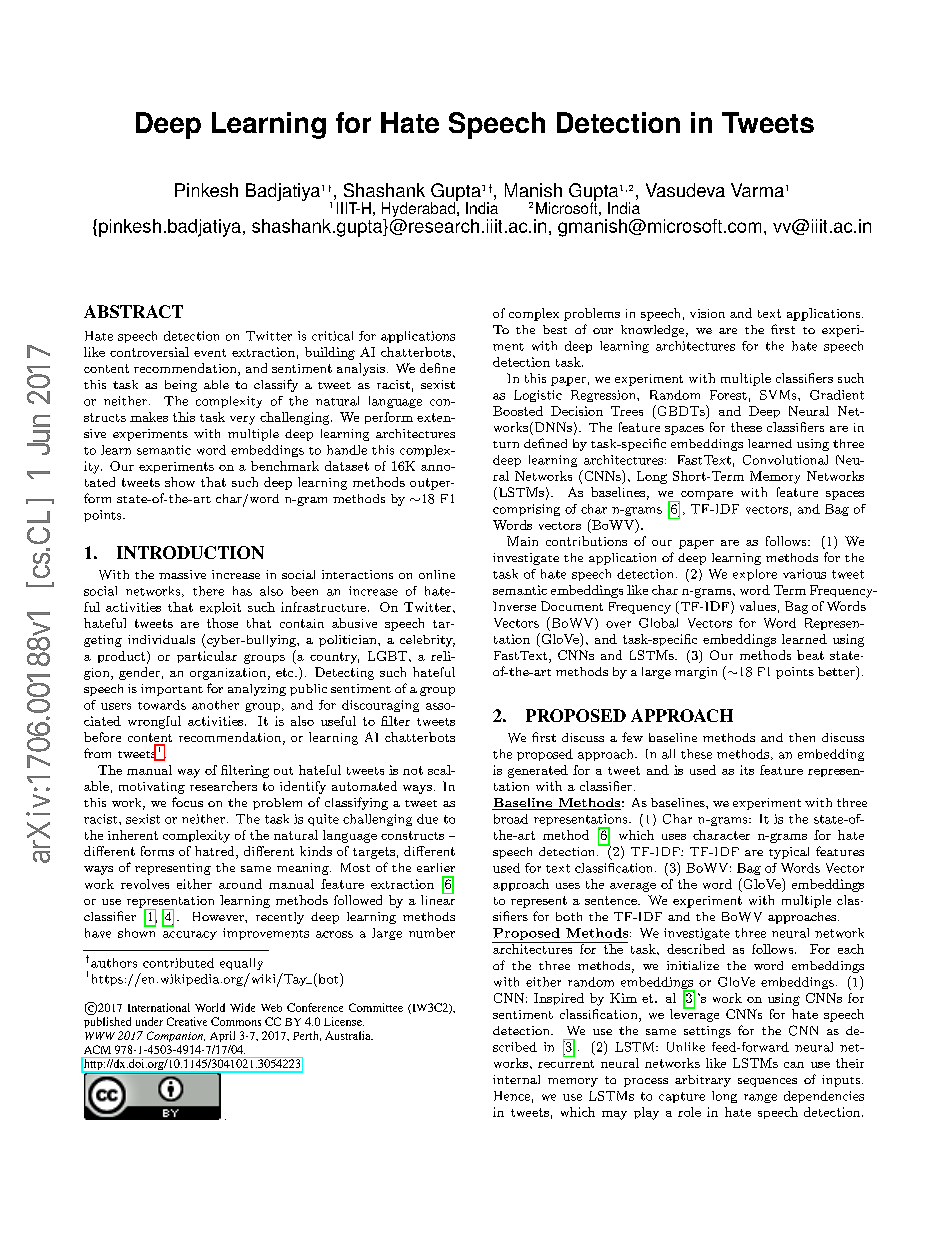  I want to click on then, so click(802, 737).
